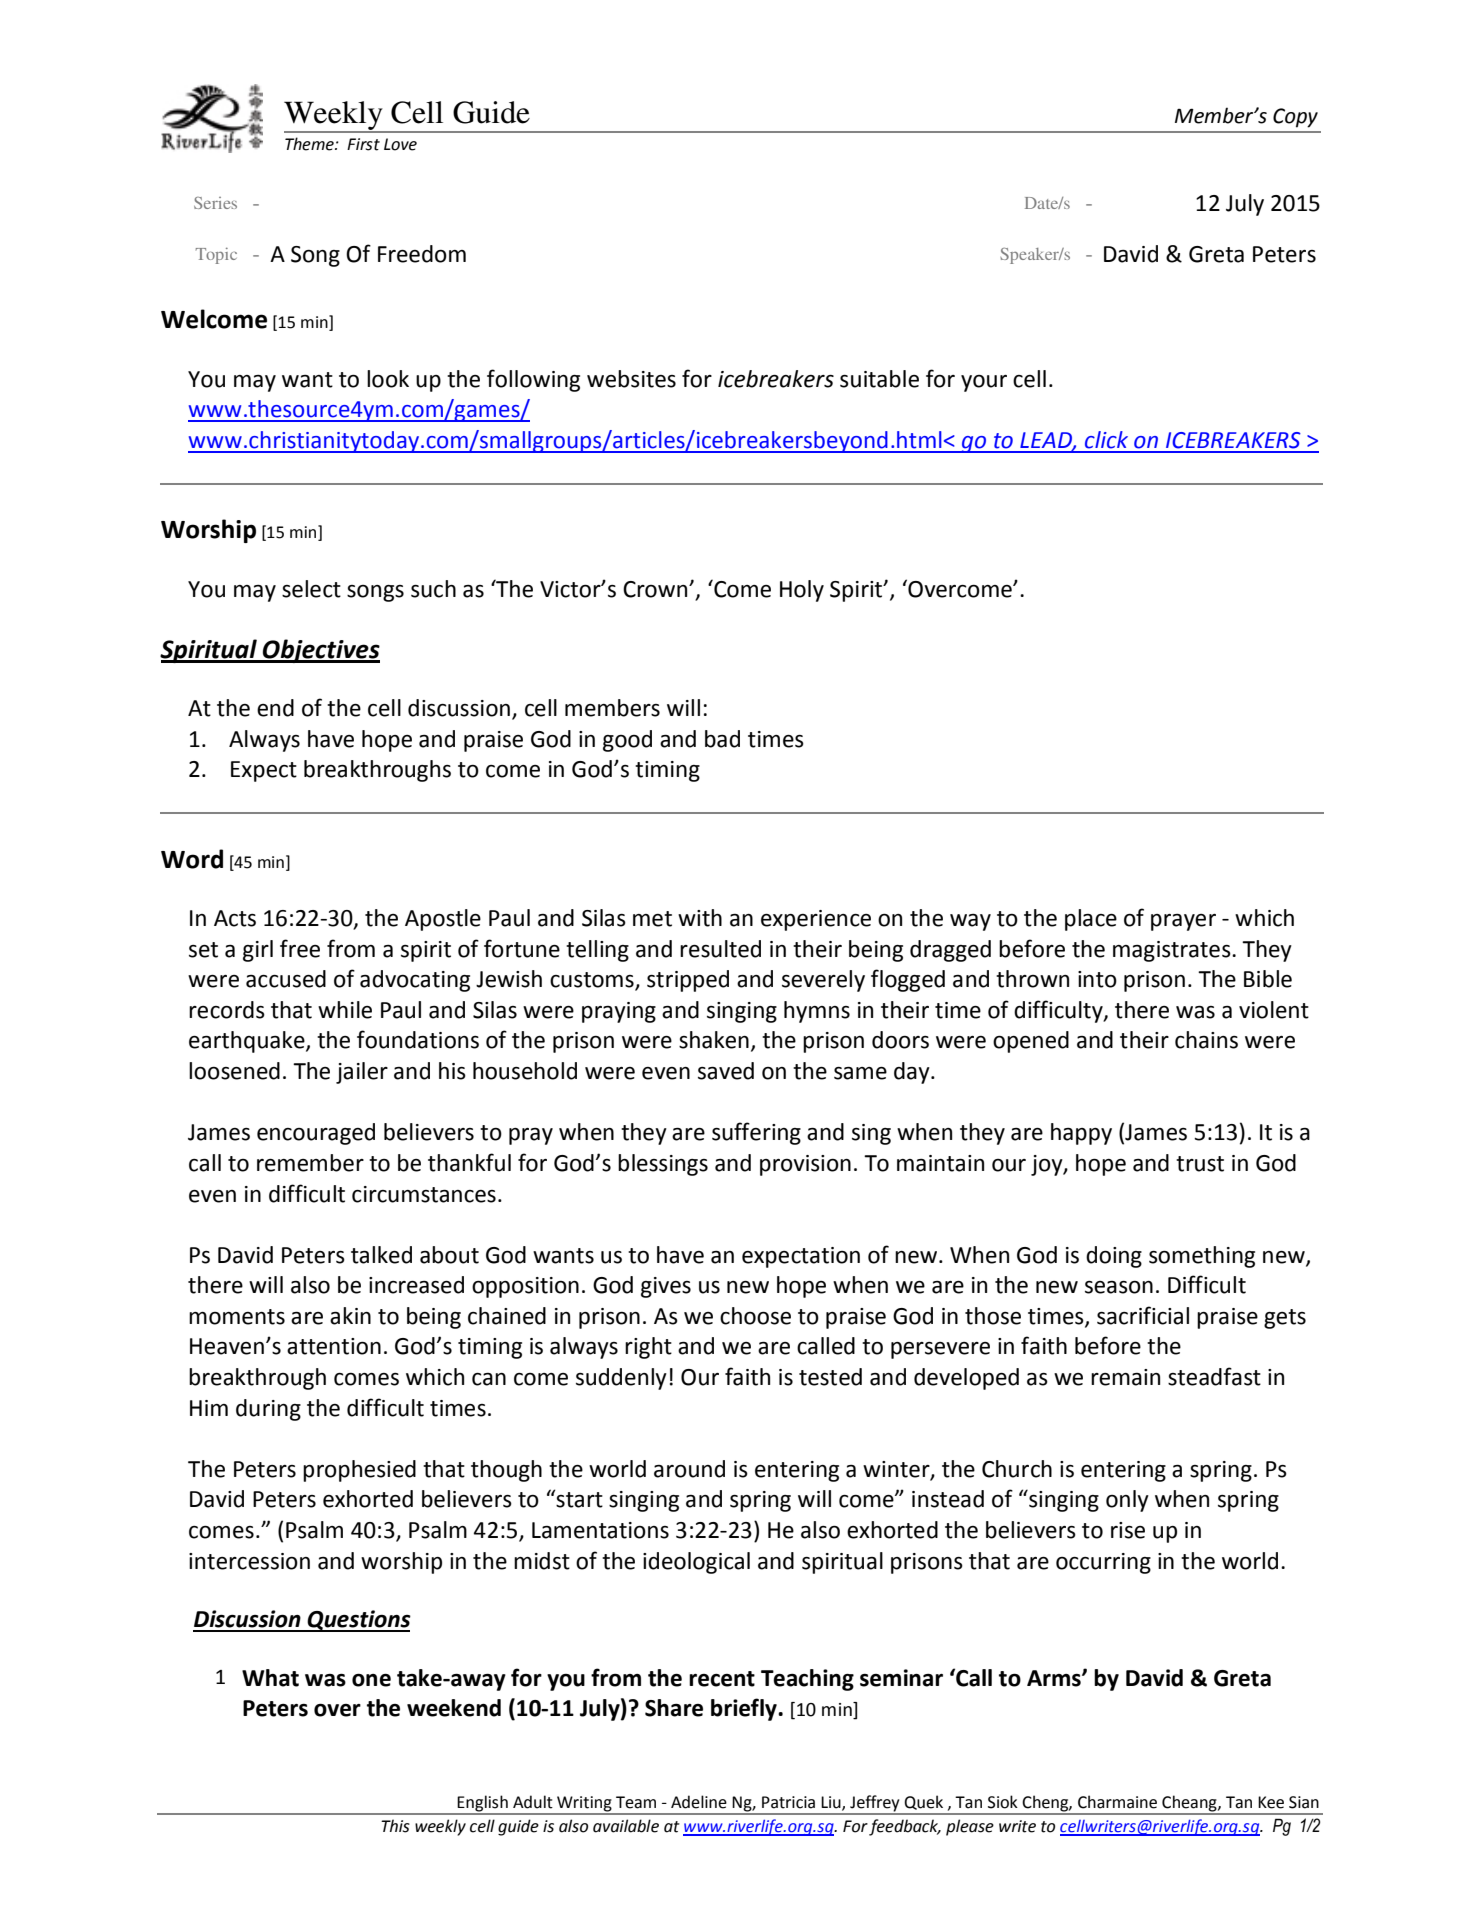 The image size is (1481, 1917). What do you see at coordinates (310, 144) in the image?
I see `Theme` at bounding box center [310, 144].
